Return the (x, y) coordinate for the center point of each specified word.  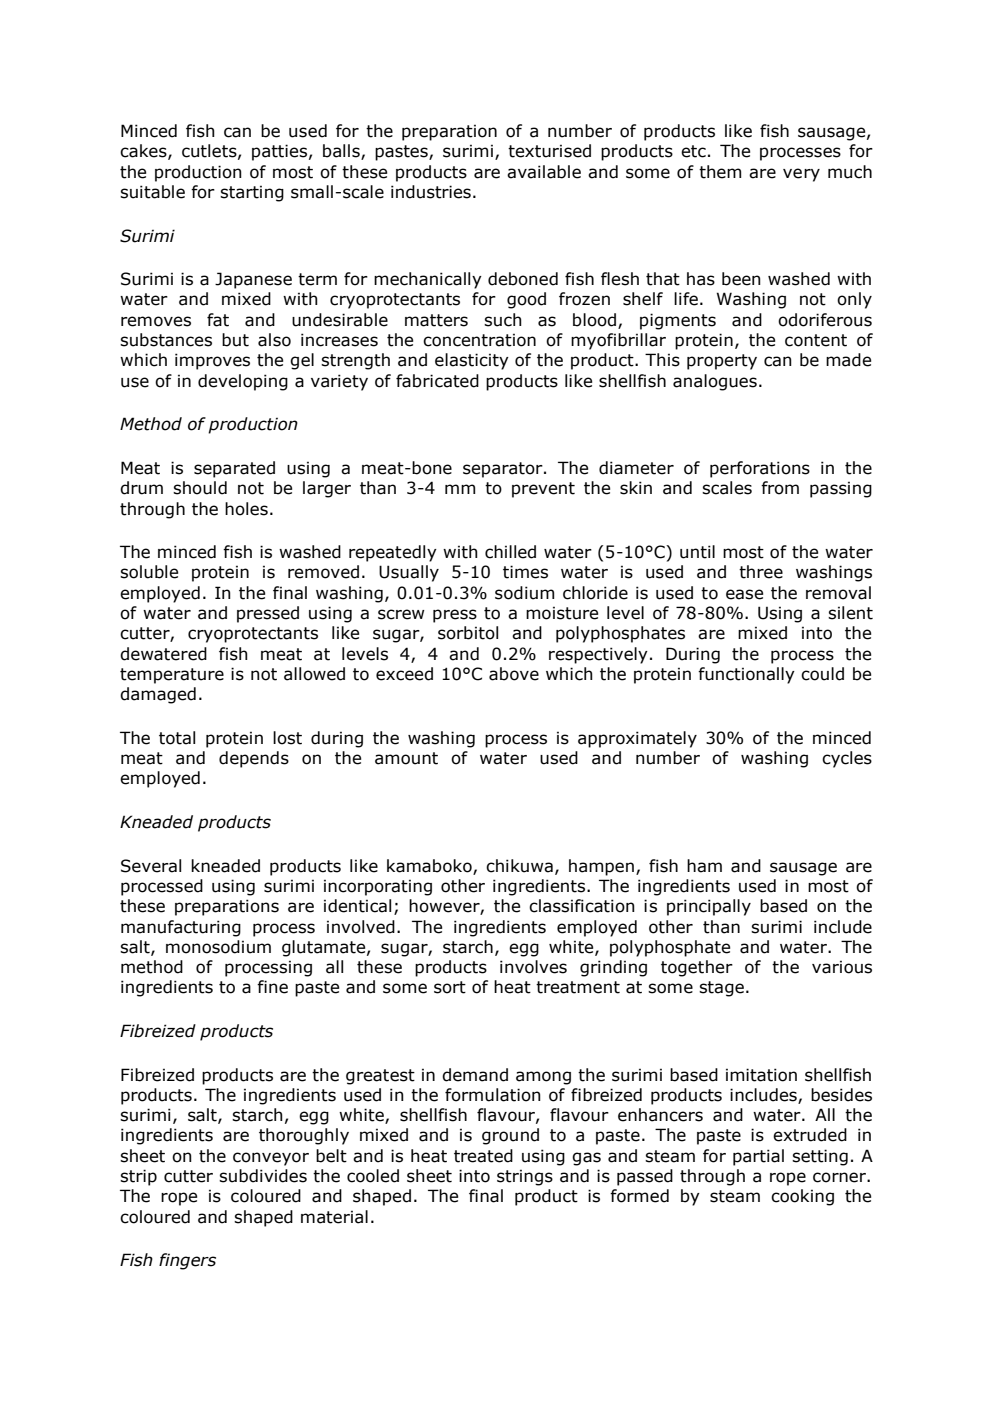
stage (721, 989)
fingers (187, 1261)
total (177, 738)
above (514, 674)
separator (504, 470)
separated (234, 469)
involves (533, 967)
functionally (746, 675)
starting (252, 193)
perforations (760, 469)
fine (272, 987)
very (801, 175)
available (544, 172)
